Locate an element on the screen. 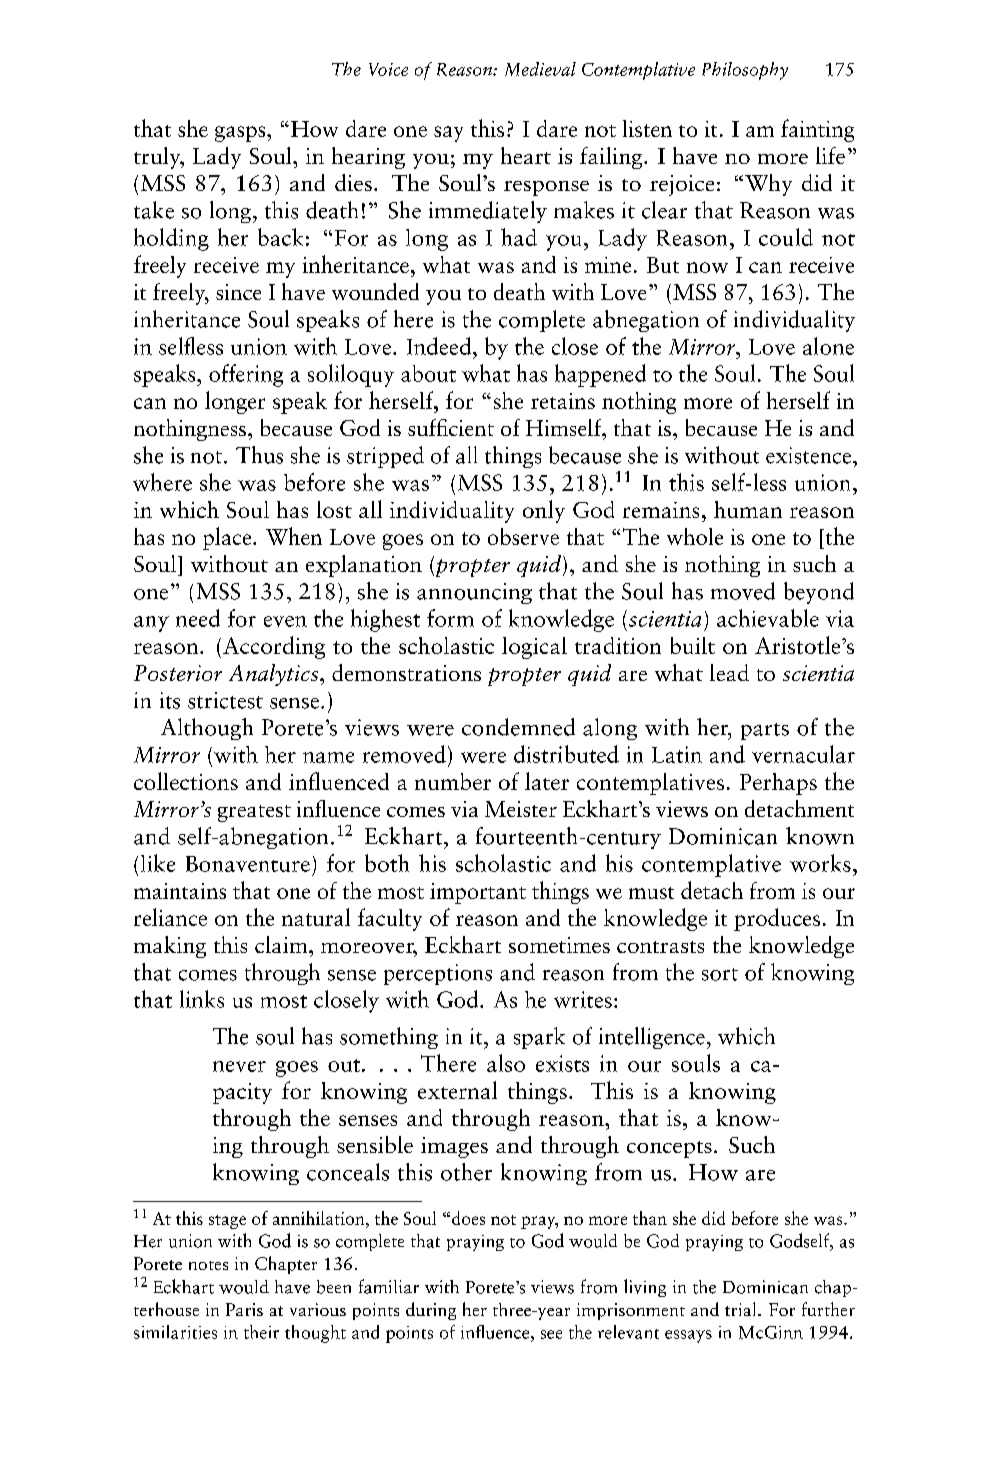  announcing is located at coordinates (474, 593).
